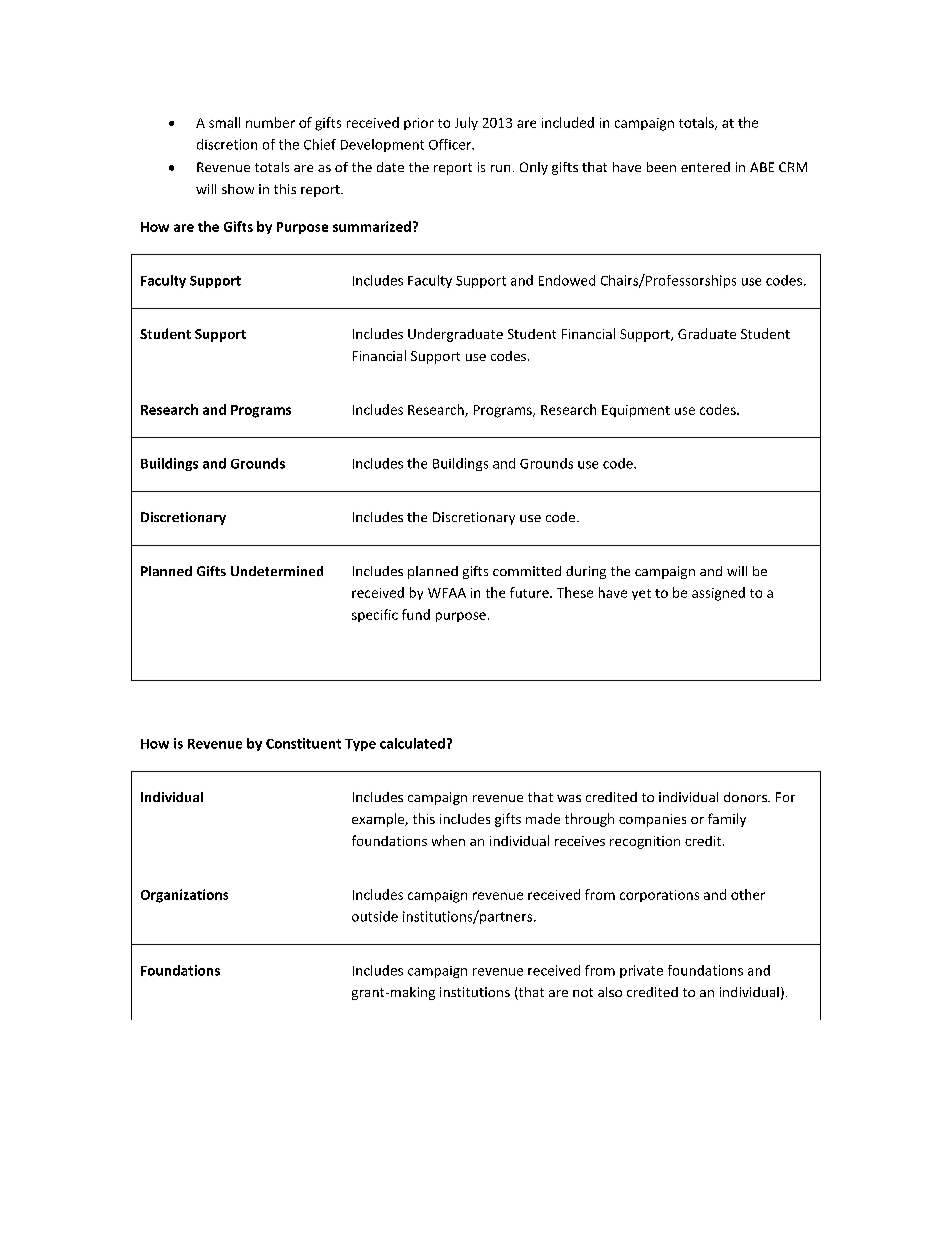  Describe the element at coordinates (705, 167) in the screenshot. I see `entered` at that location.
